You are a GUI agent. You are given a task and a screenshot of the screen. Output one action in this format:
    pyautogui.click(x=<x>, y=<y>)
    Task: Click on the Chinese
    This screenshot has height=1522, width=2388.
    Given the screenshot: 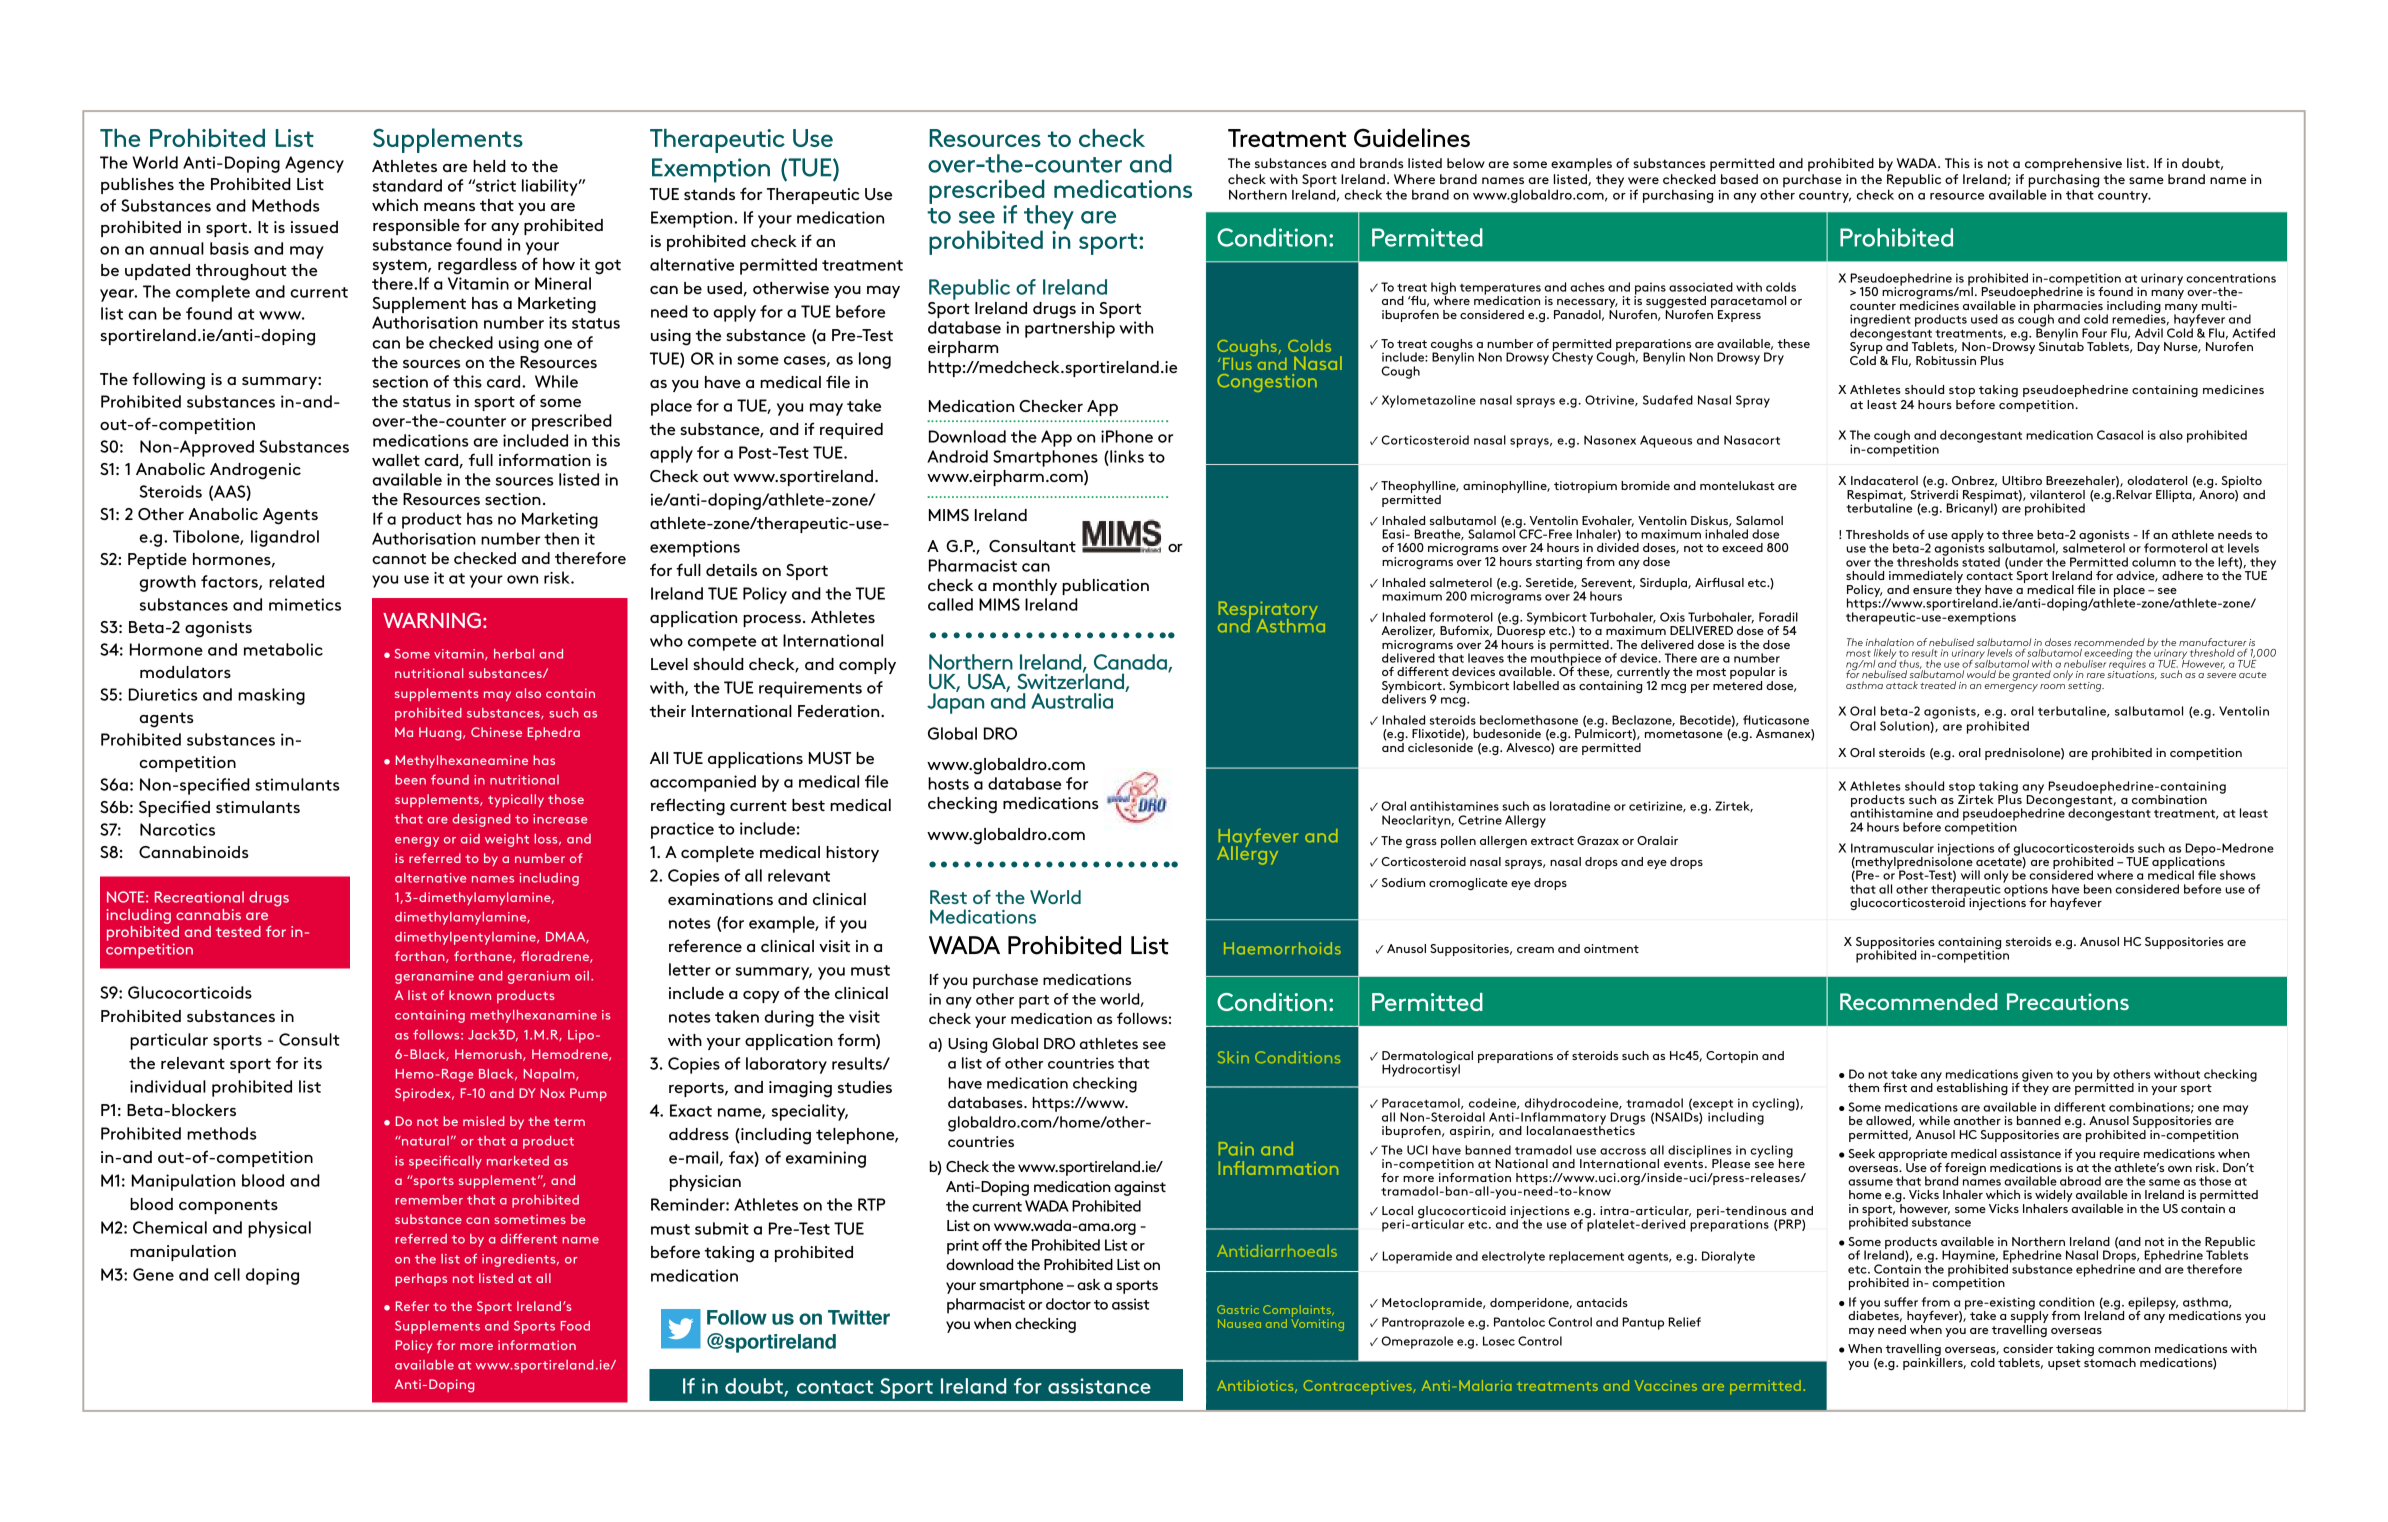 What is the action you would take?
    pyautogui.click(x=496, y=732)
